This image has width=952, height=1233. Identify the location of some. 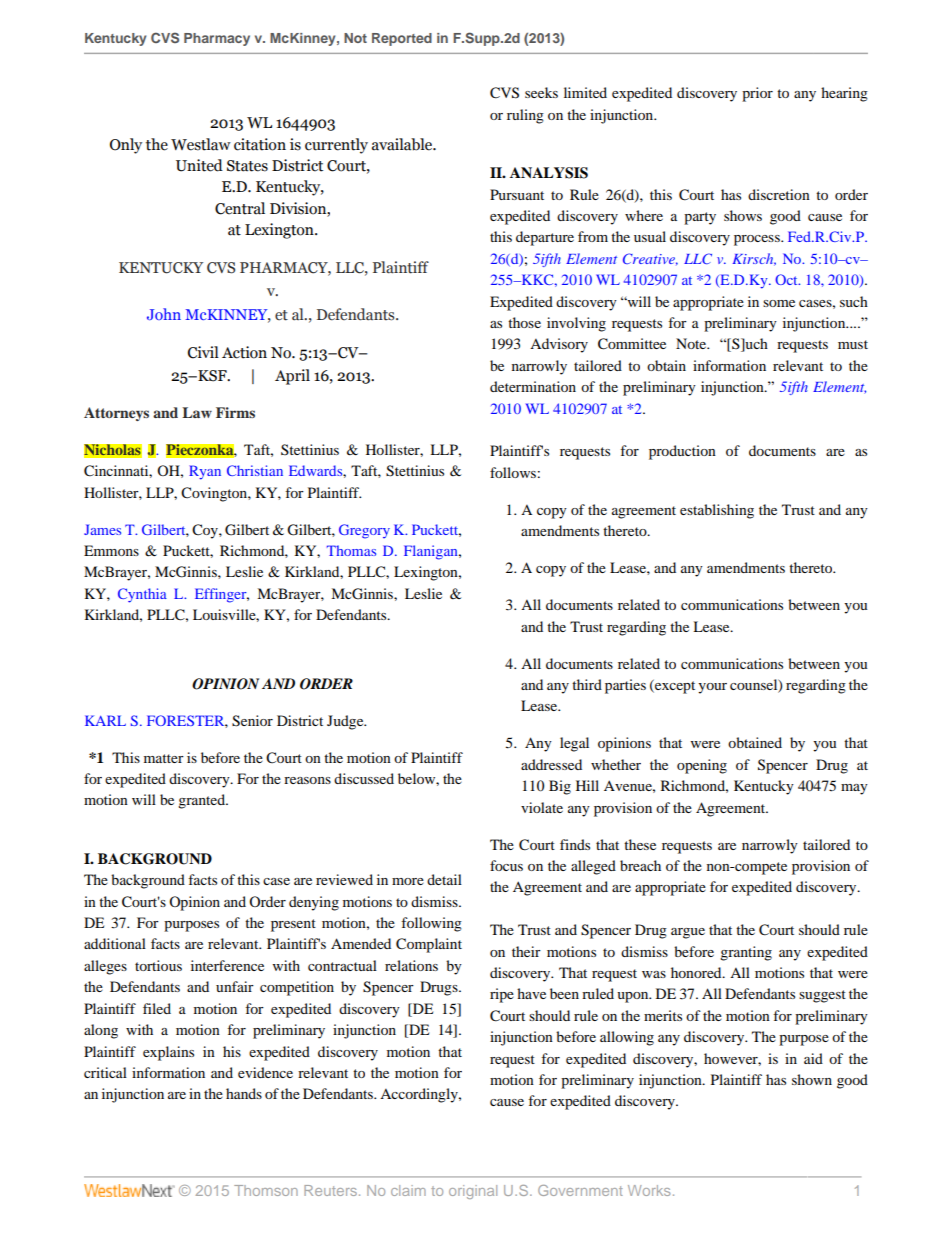
(779, 303).
